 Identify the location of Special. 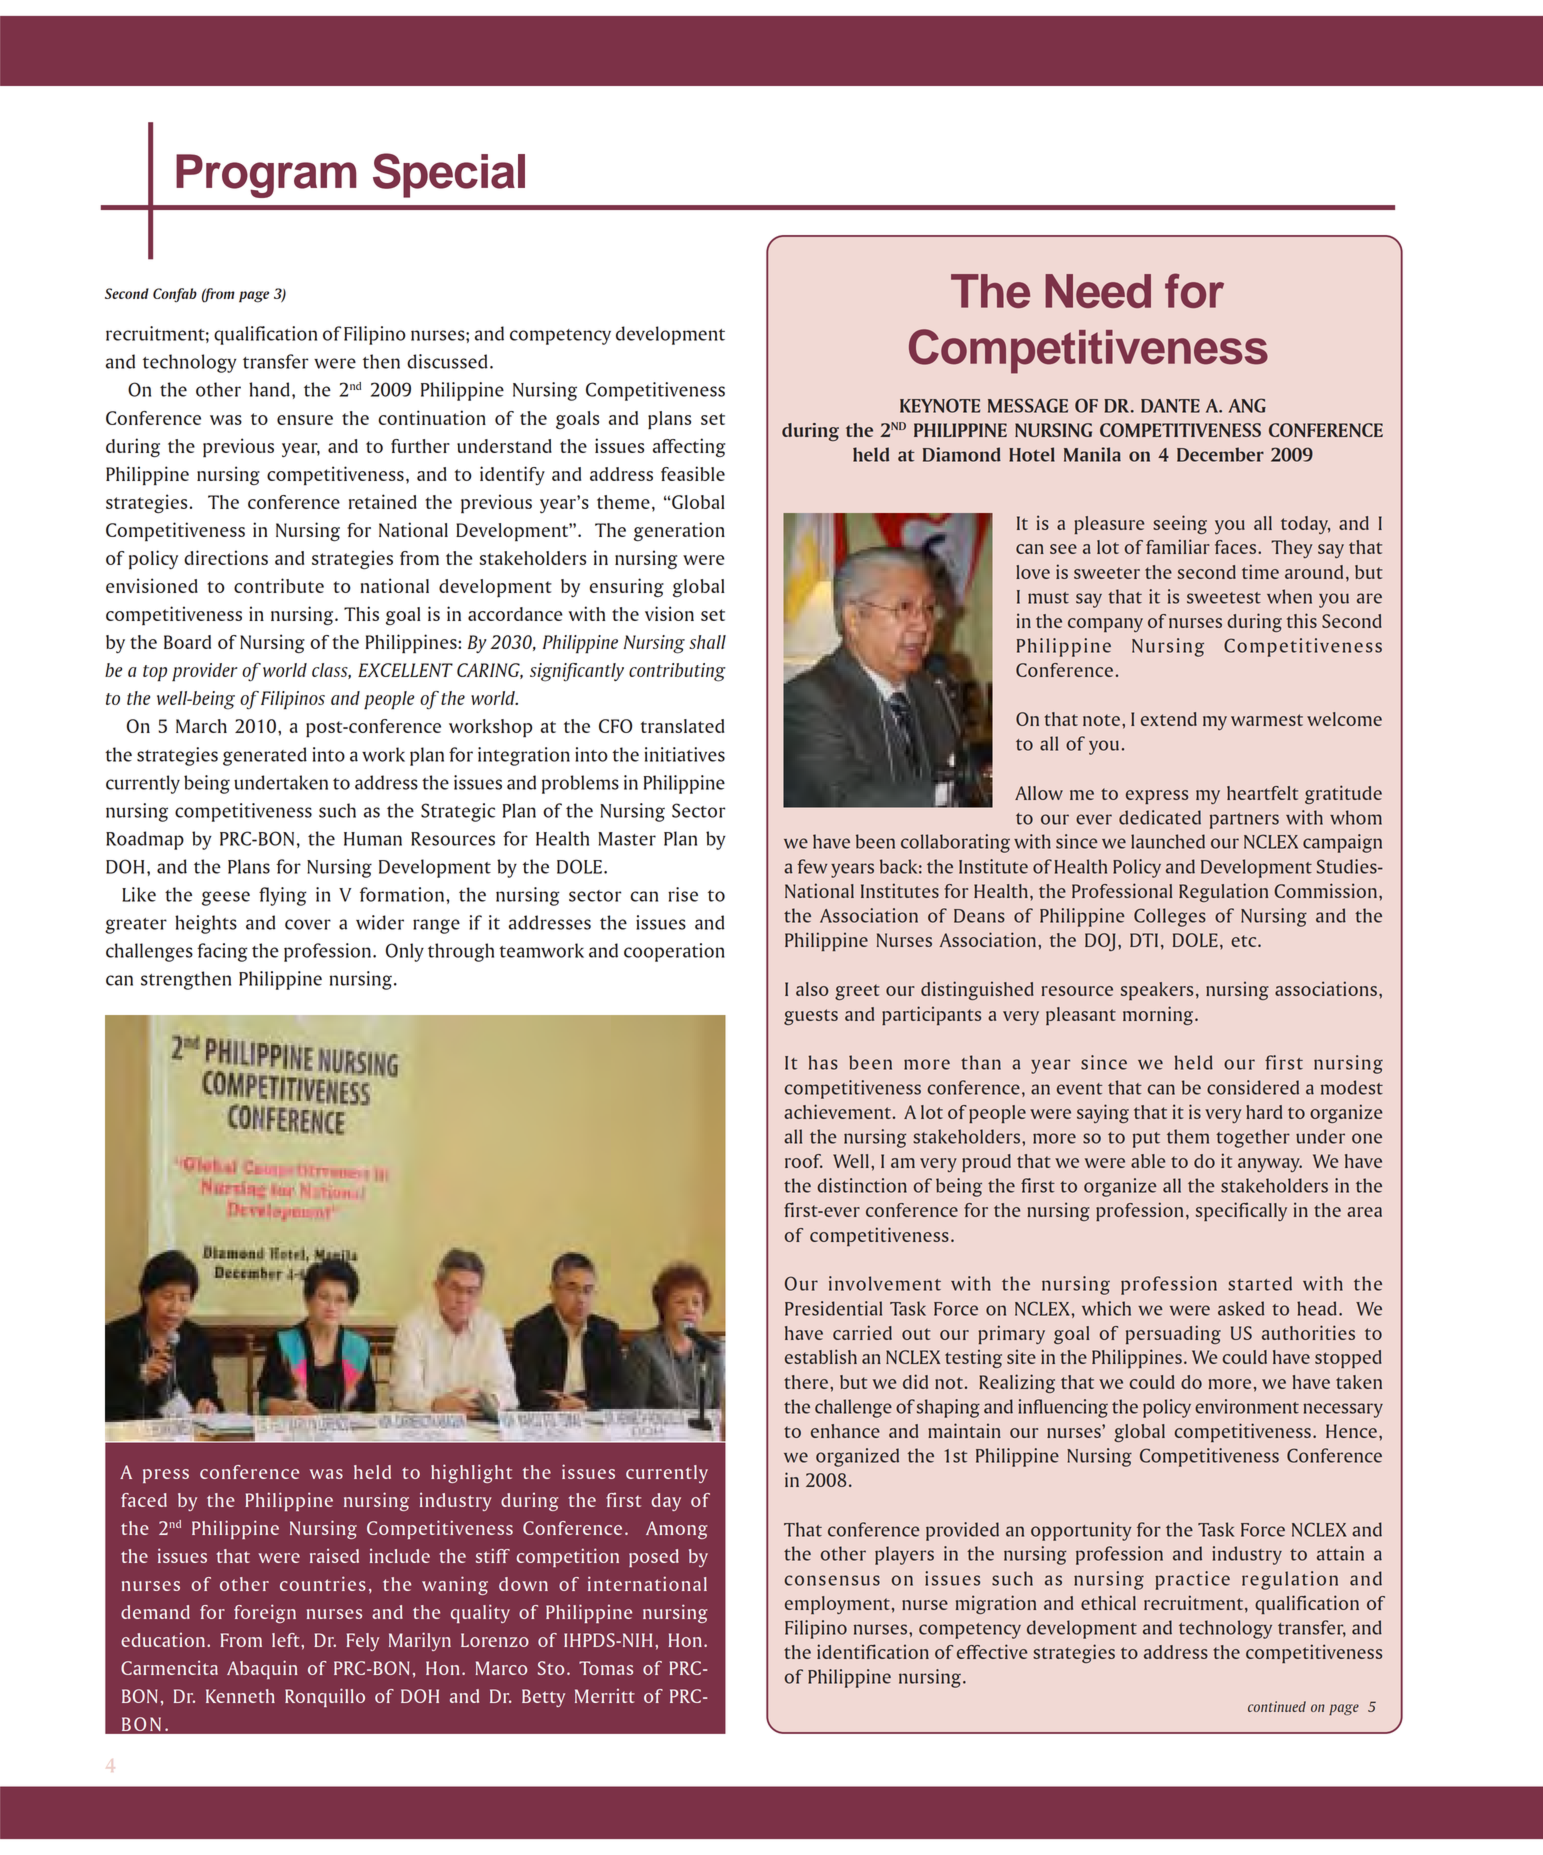
(449, 175).
